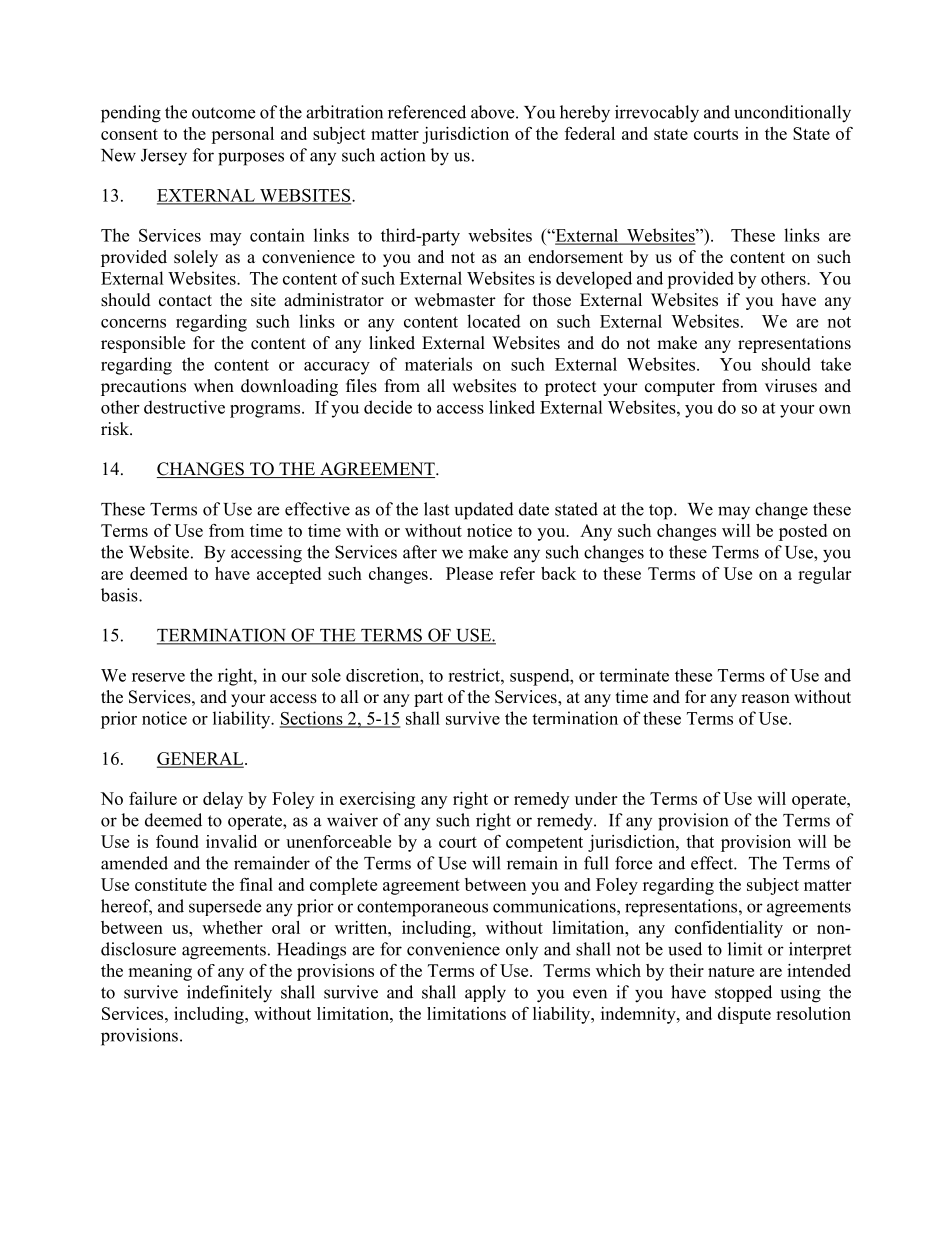  I want to click on posted, so click(803, 532).
